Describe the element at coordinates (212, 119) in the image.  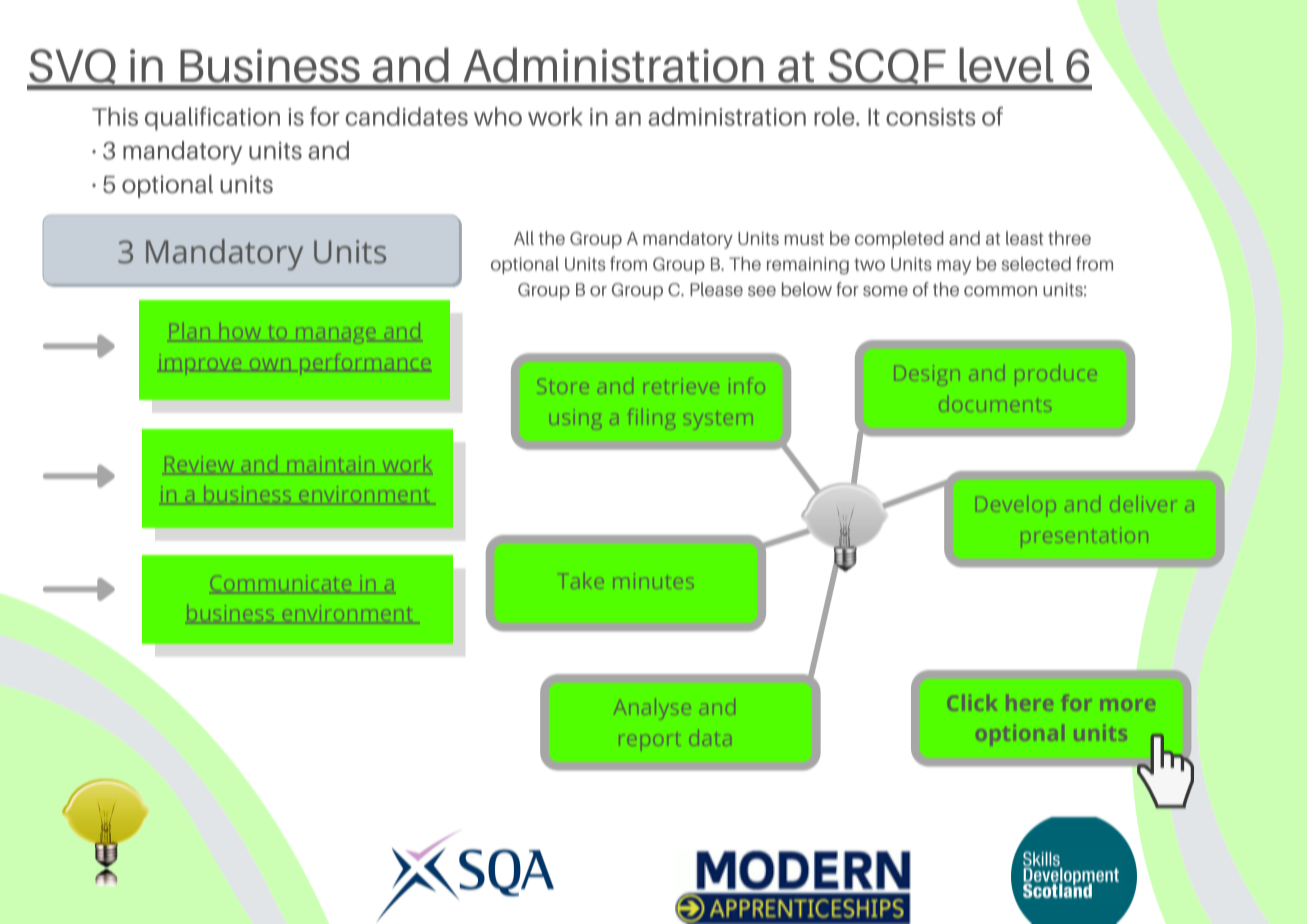
I see `qualification` at that location.
